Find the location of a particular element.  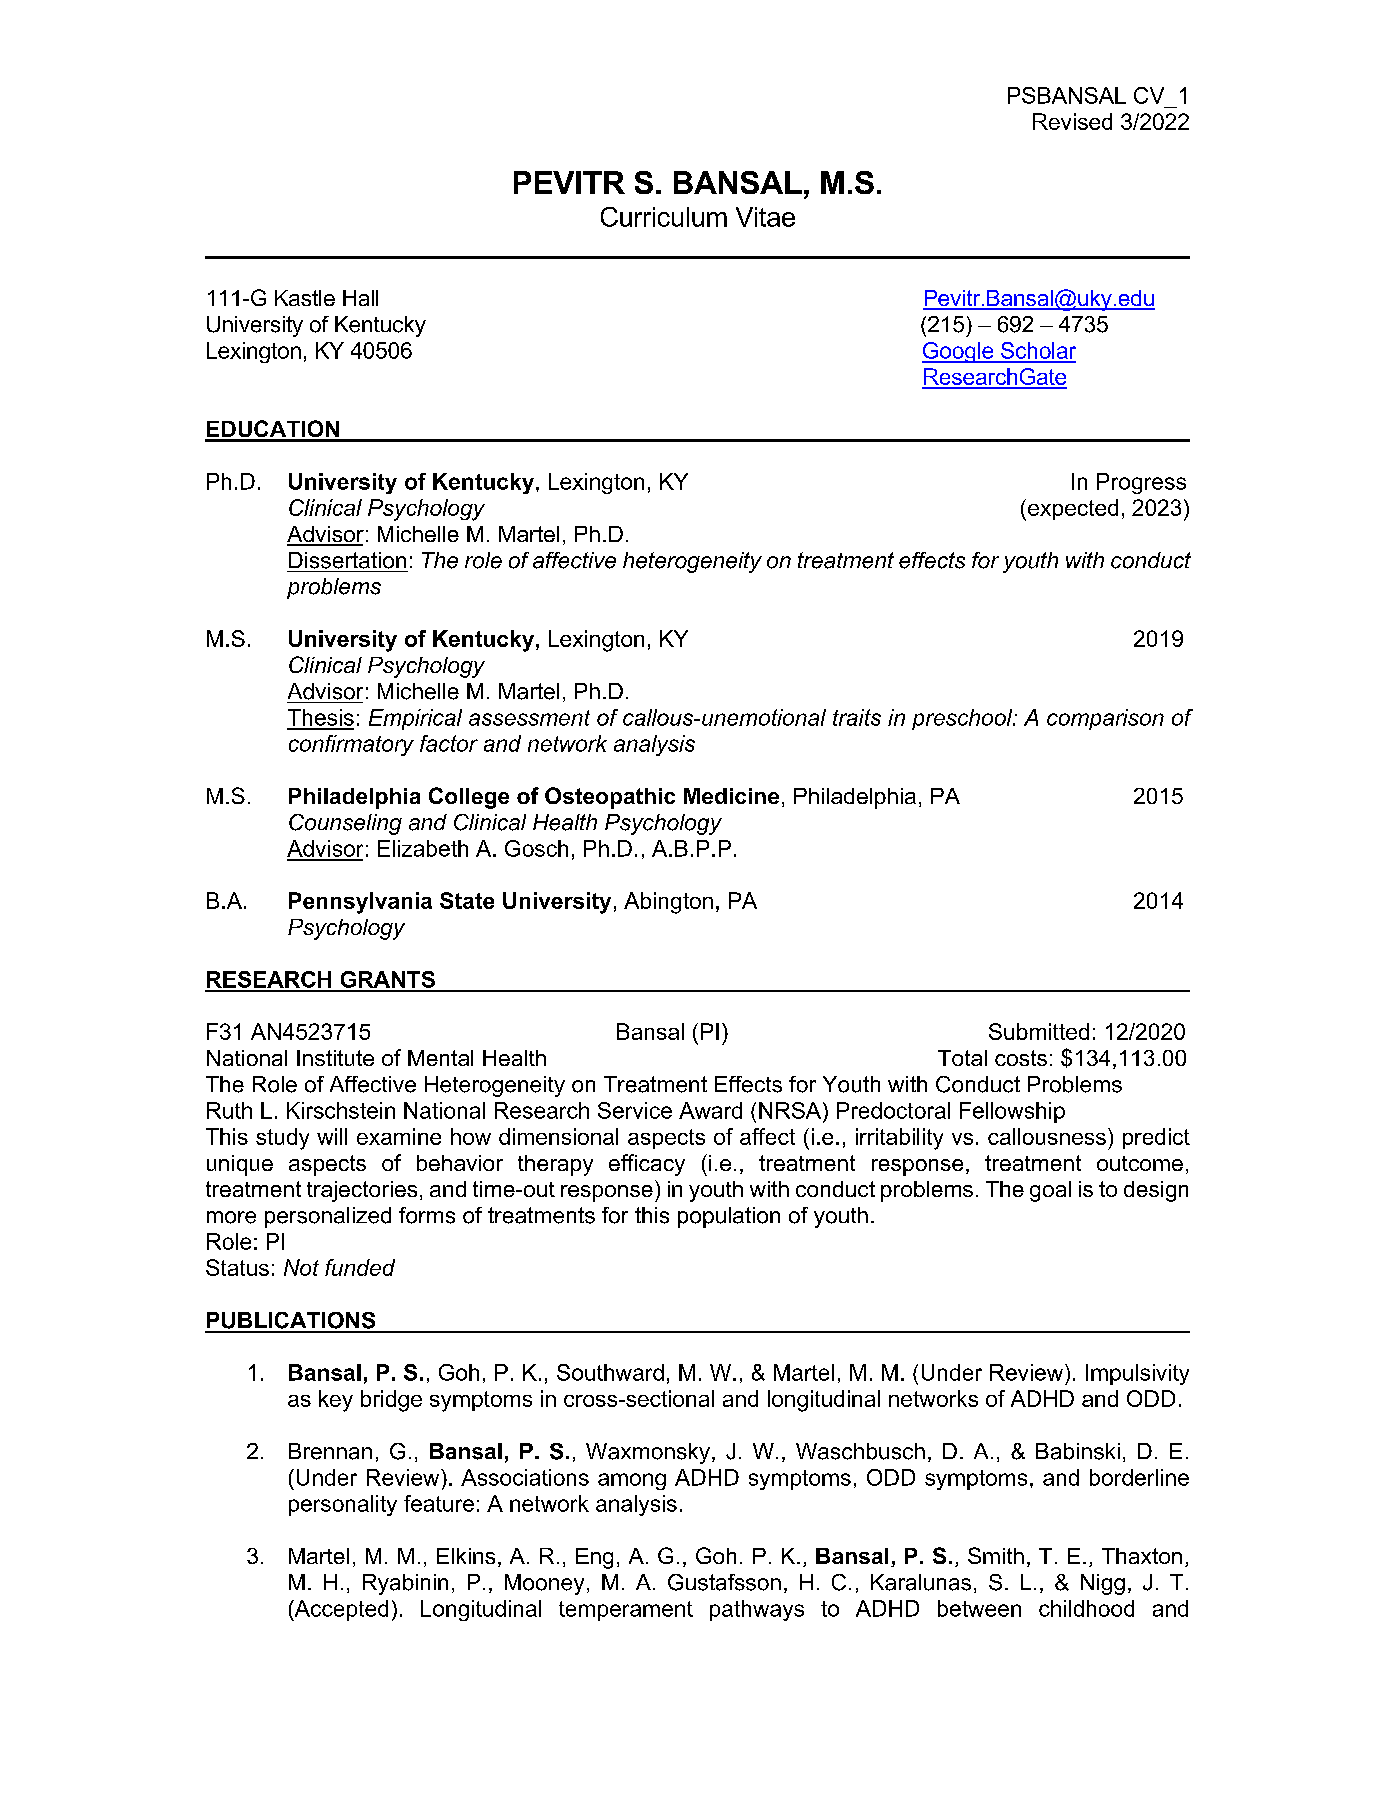

pathways is located at coordinates (757, 1610).
